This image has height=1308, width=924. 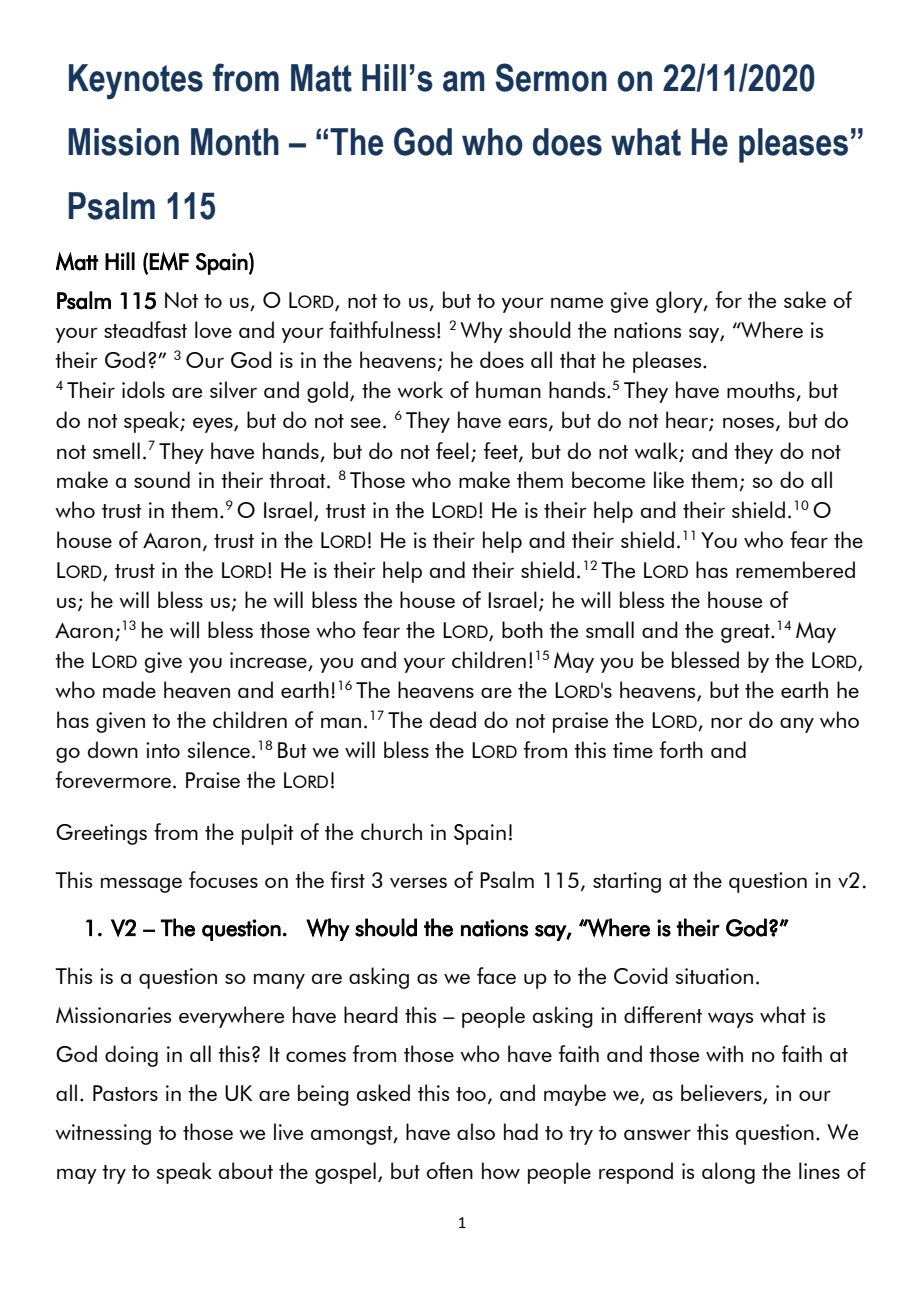 I want to click on Sermon, so click(x=551, y=77).
